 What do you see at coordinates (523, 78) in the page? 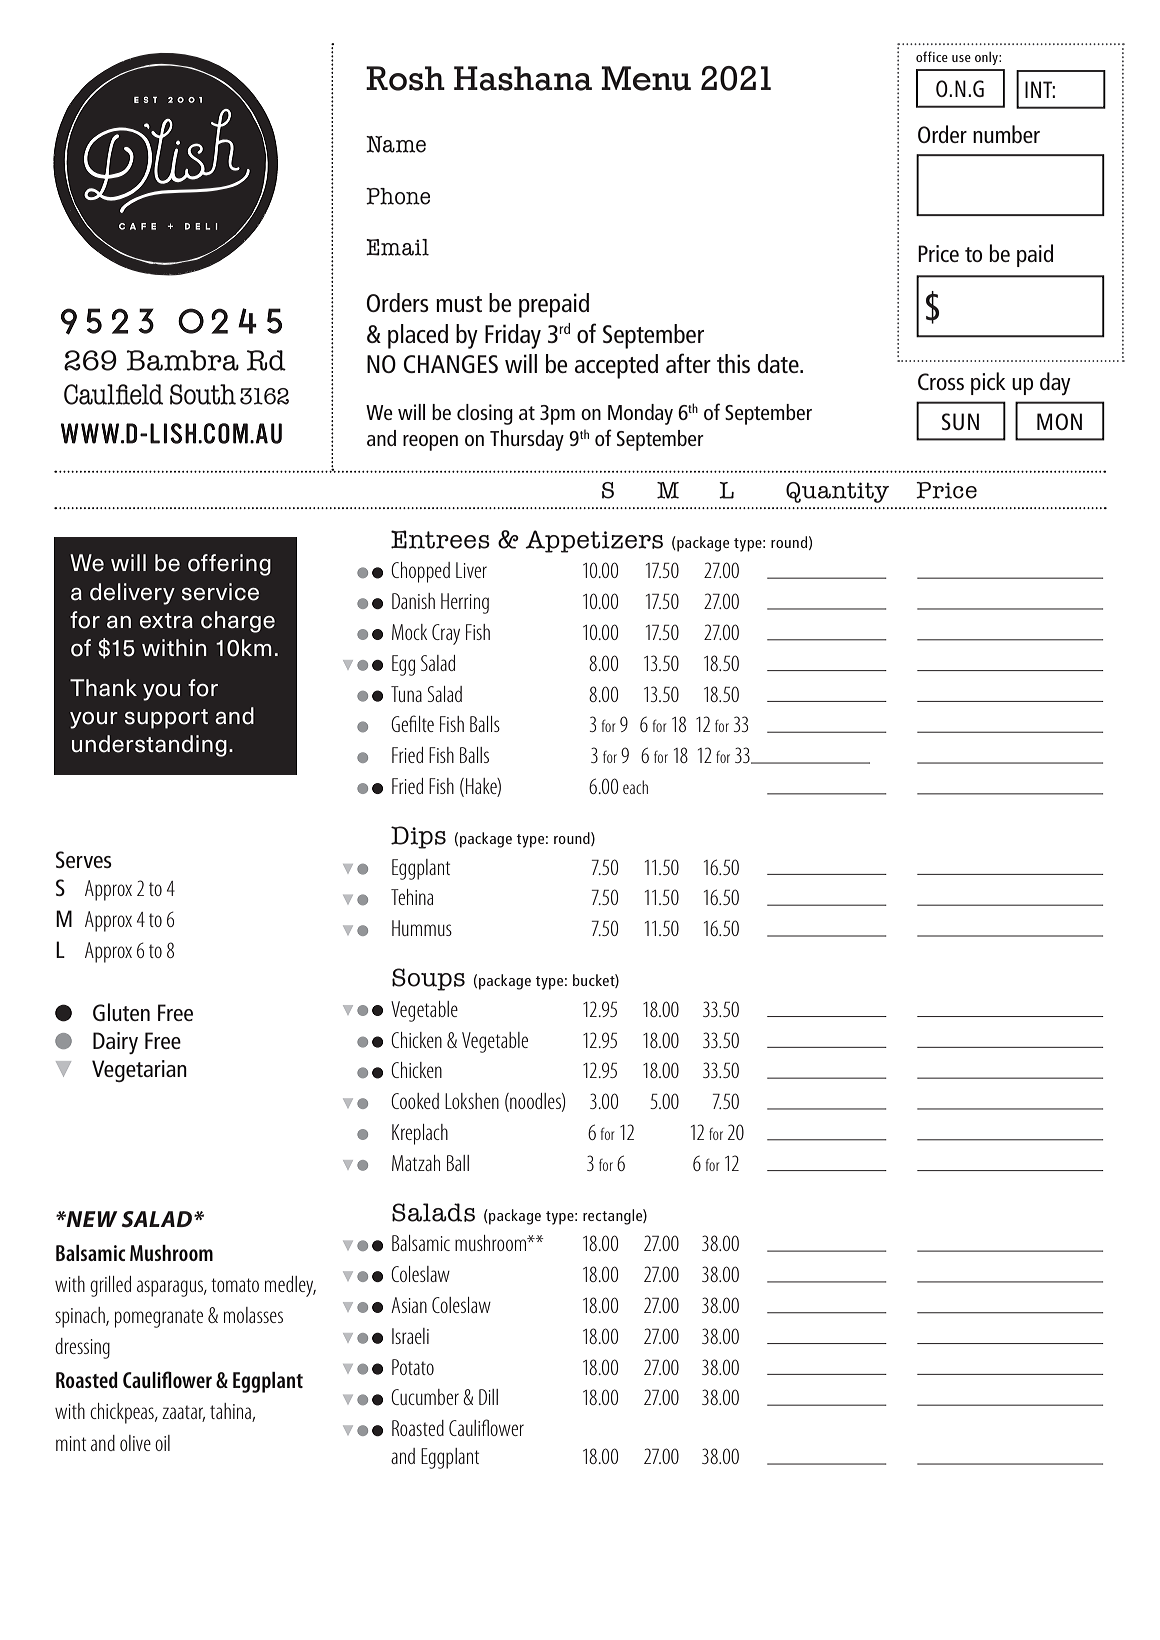
I see `Hashana` at bounding box center [523, 78].
